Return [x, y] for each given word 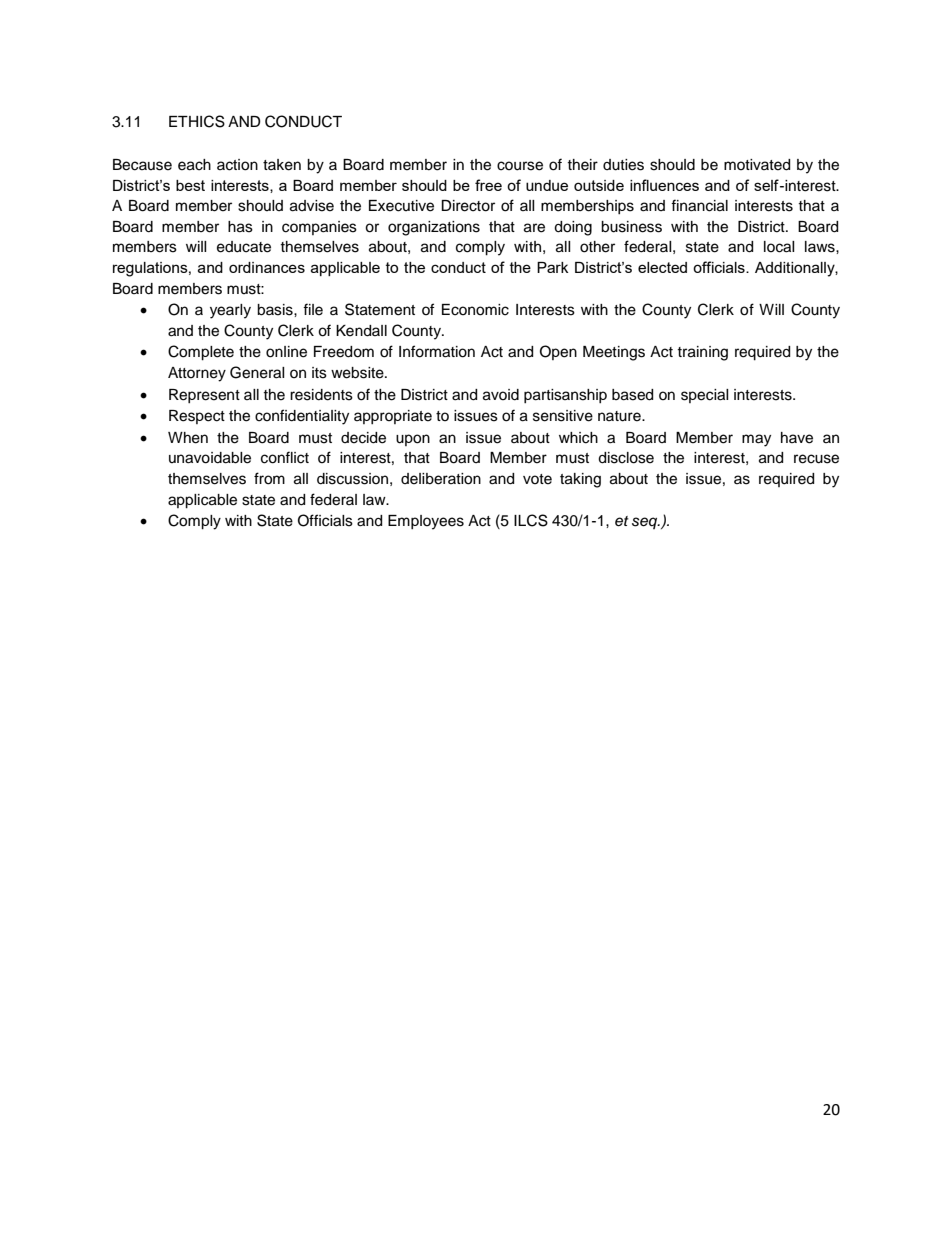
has [240, 227]
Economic [475, 310]
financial [699, 205]
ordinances [267, 267]
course [520, 166]
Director [468, 206]
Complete [201, 353]
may [756, 440]
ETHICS [197, 121]
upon [413, 440]
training [702, 353]
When [188, 438]
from [269, 478]
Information [437, 351]
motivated [757, 165]
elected [662, 267]
